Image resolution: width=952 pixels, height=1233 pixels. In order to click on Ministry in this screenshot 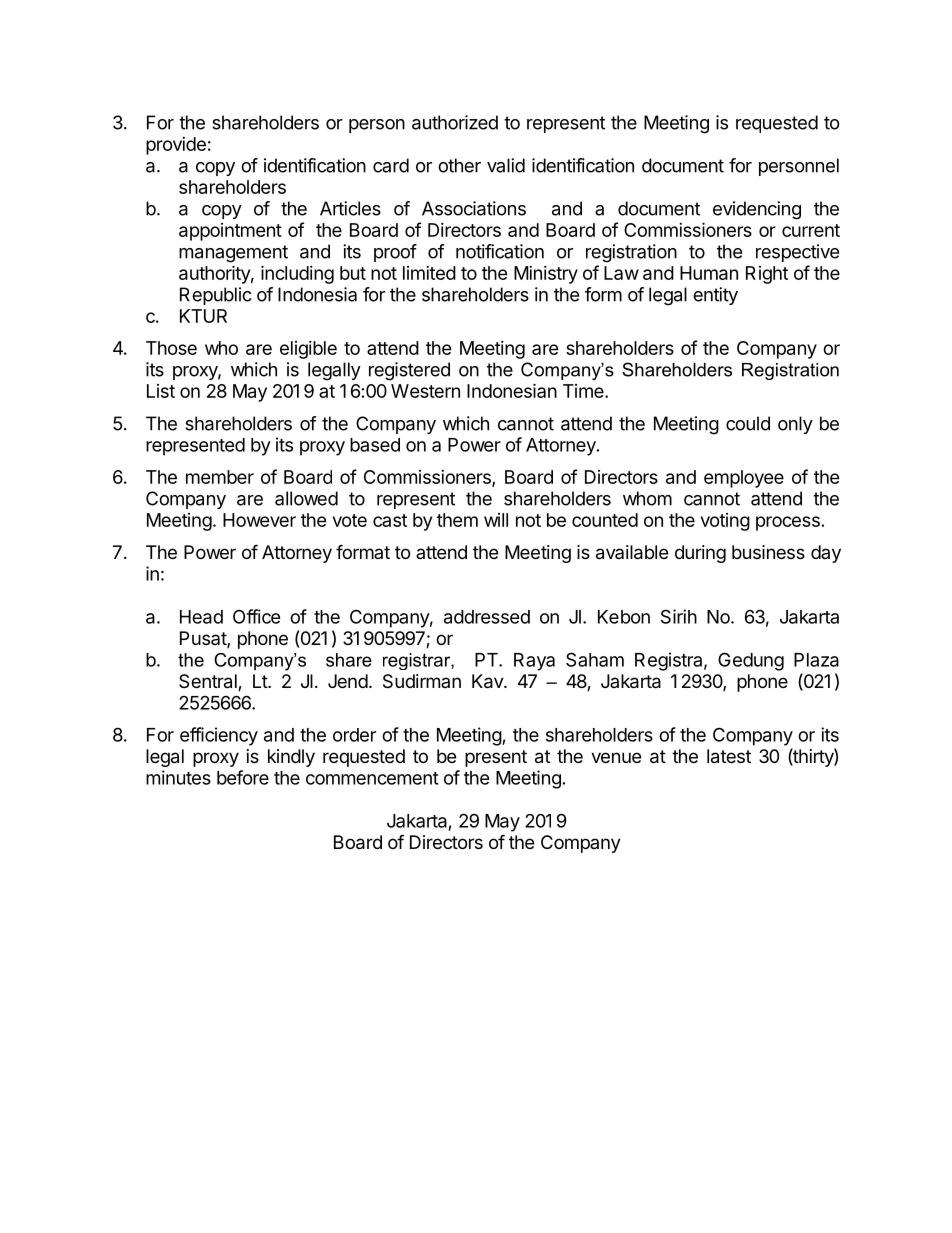, I will do `click(546, 275)`.
